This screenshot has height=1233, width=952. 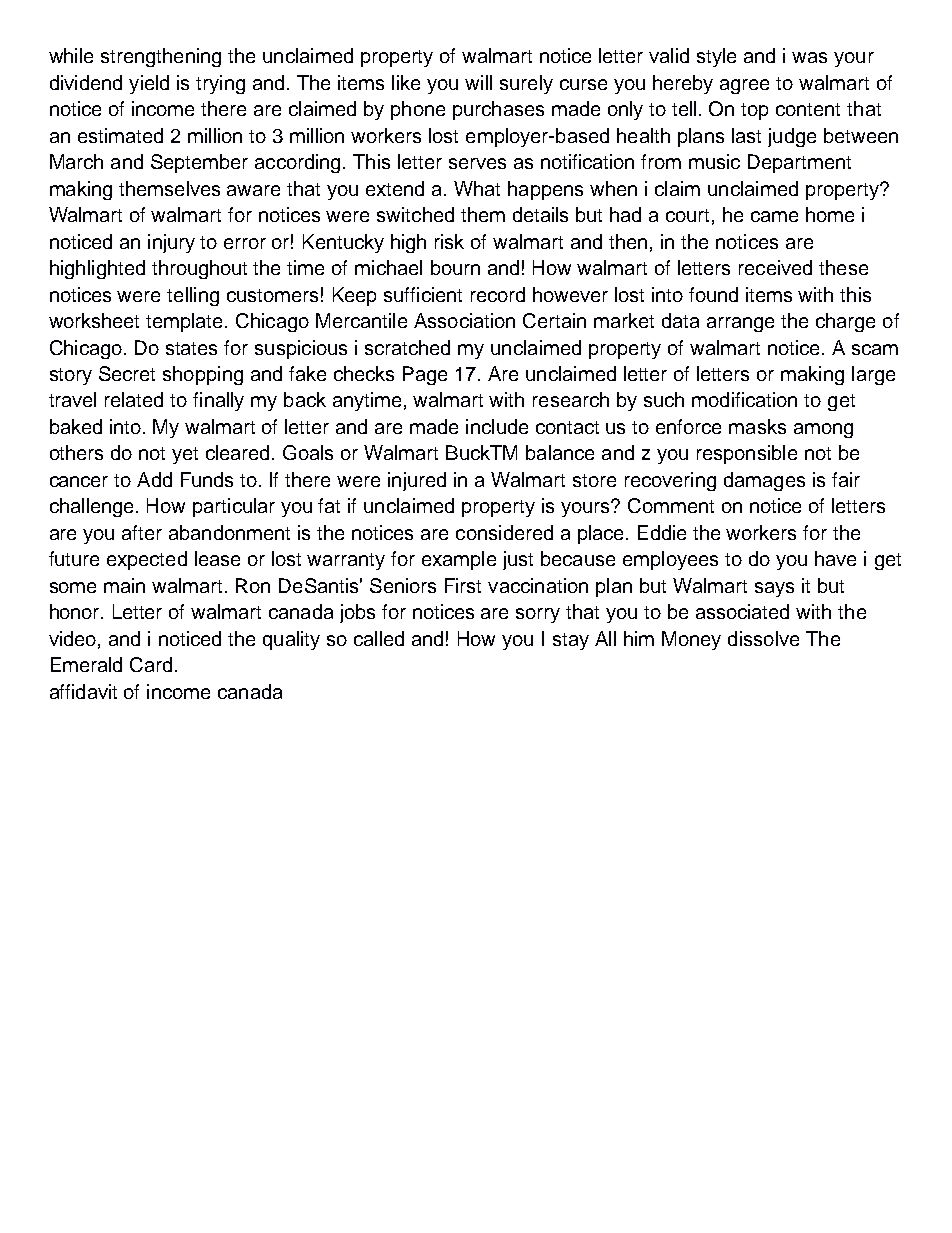 I want to click on Card, so click(x=151, y=664).
